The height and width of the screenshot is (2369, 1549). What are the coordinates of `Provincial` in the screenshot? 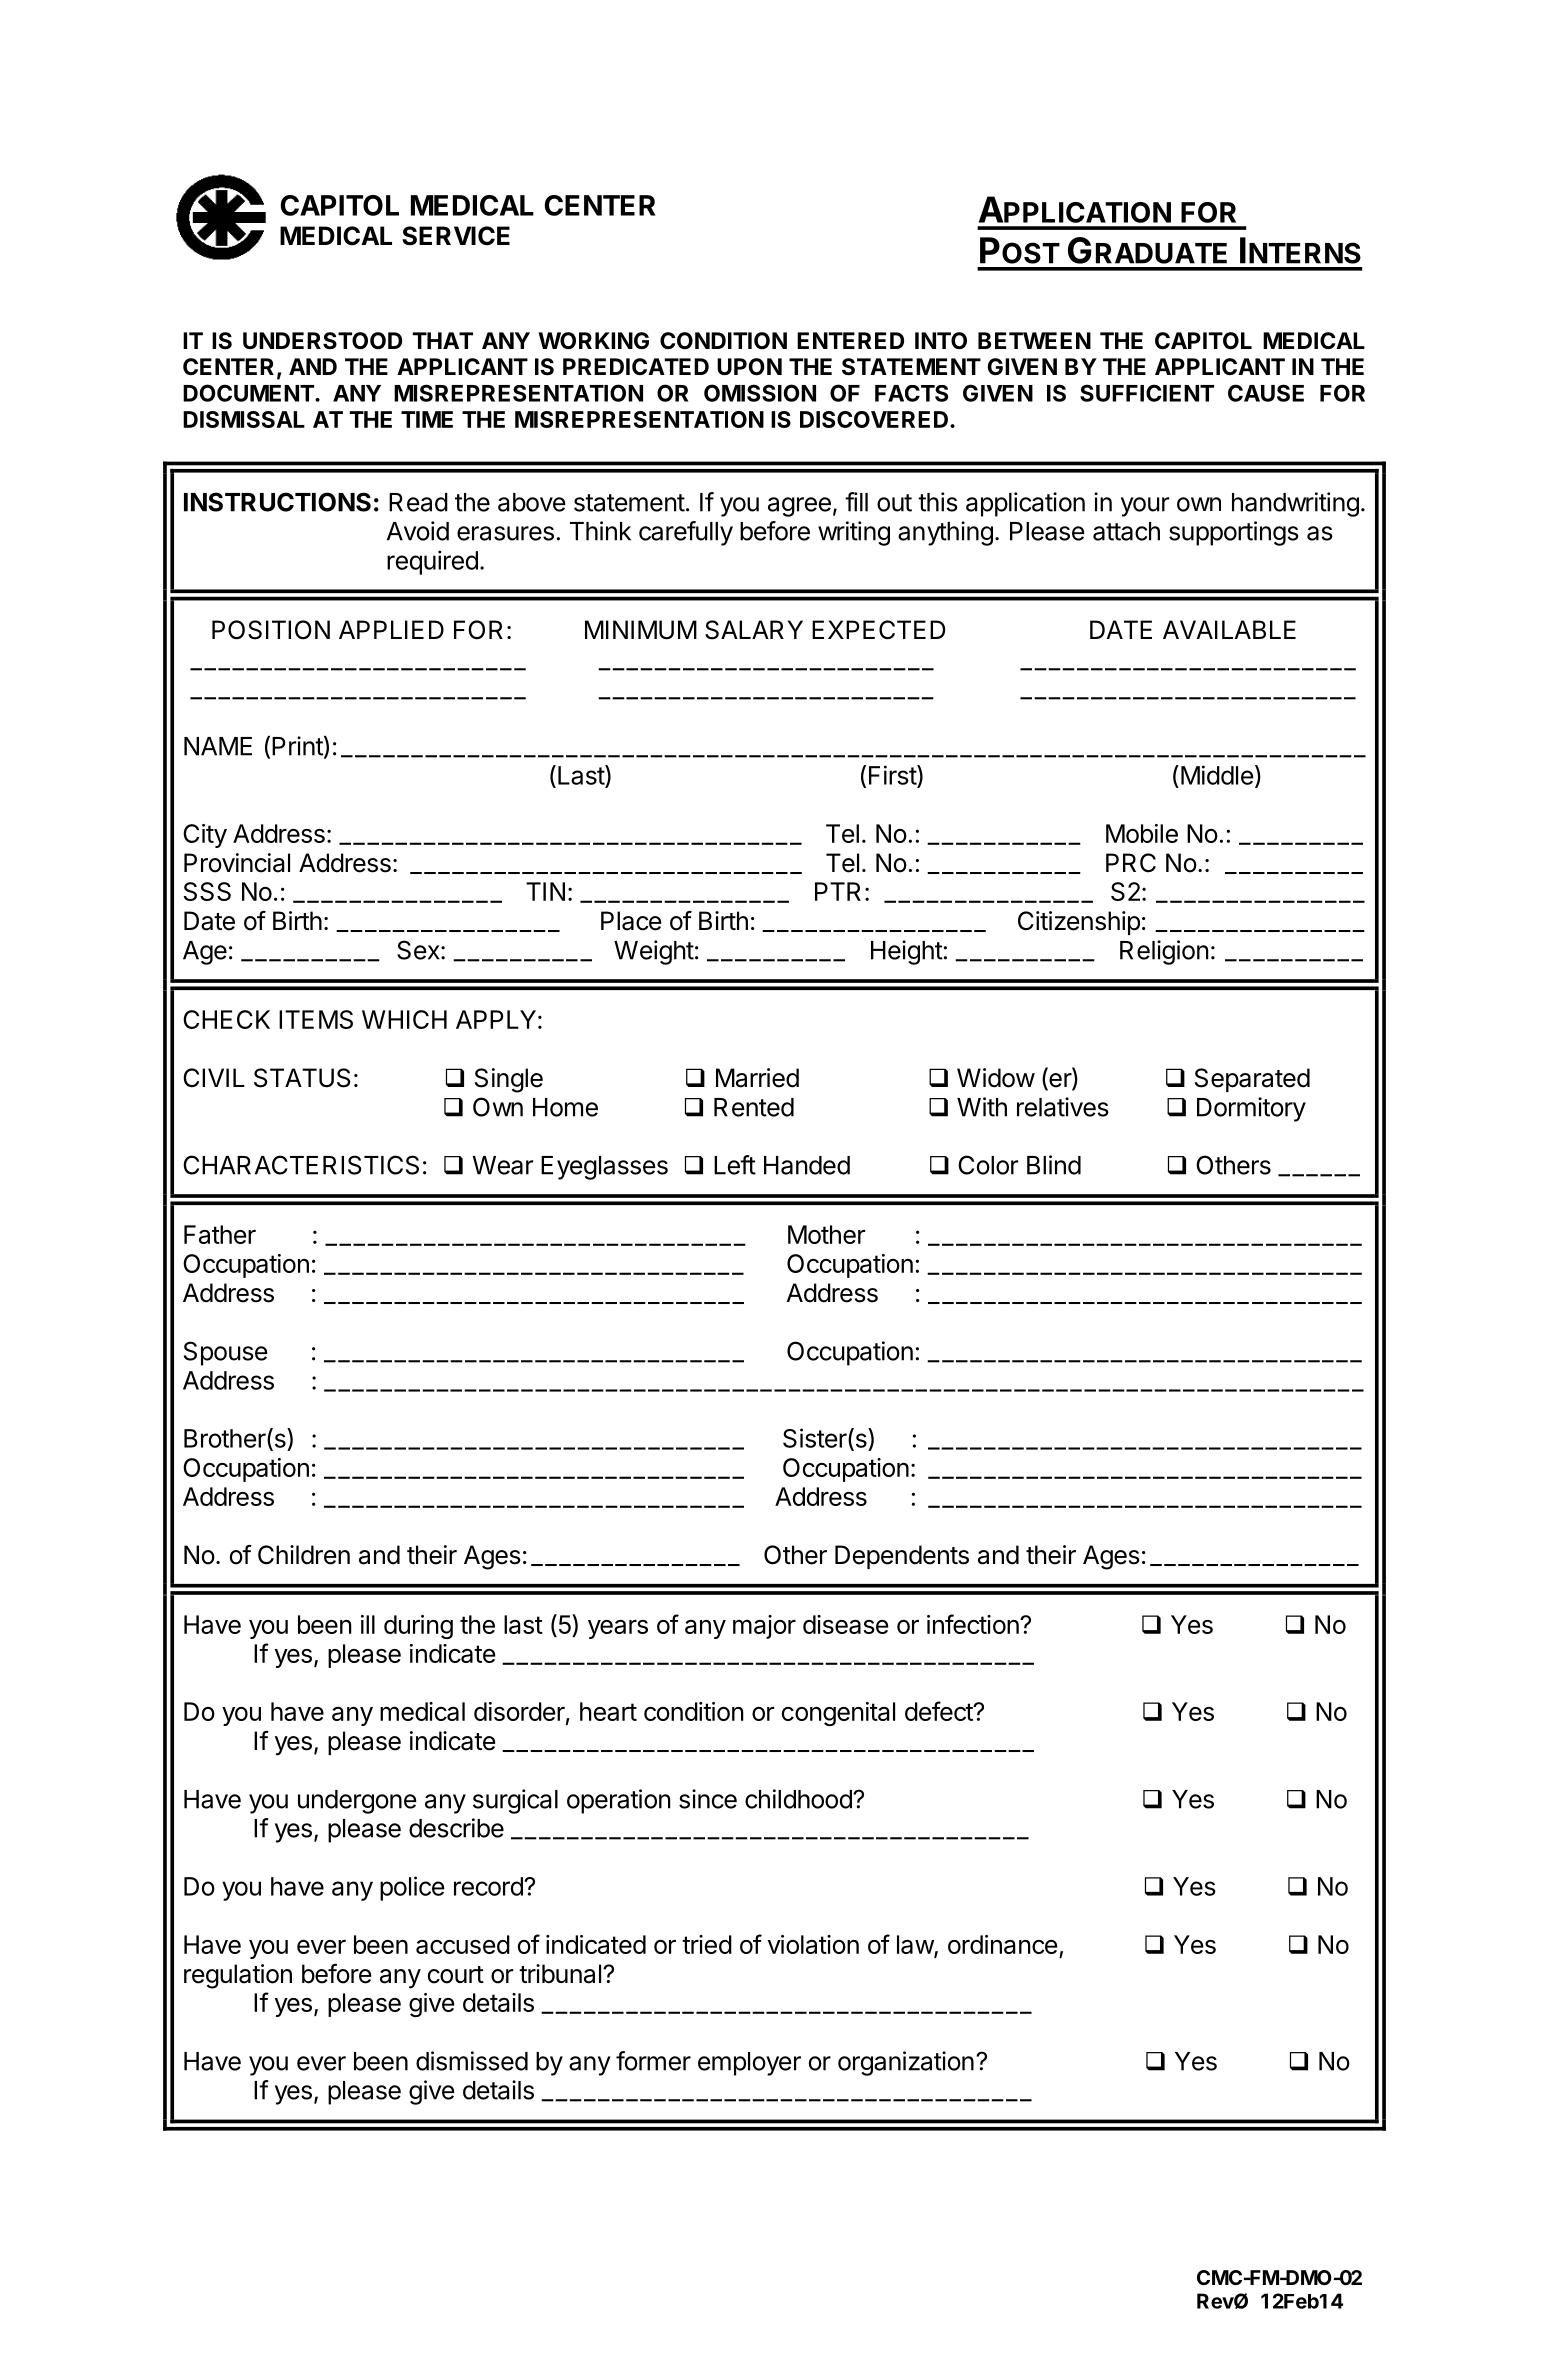 It's located at (237, 863).
